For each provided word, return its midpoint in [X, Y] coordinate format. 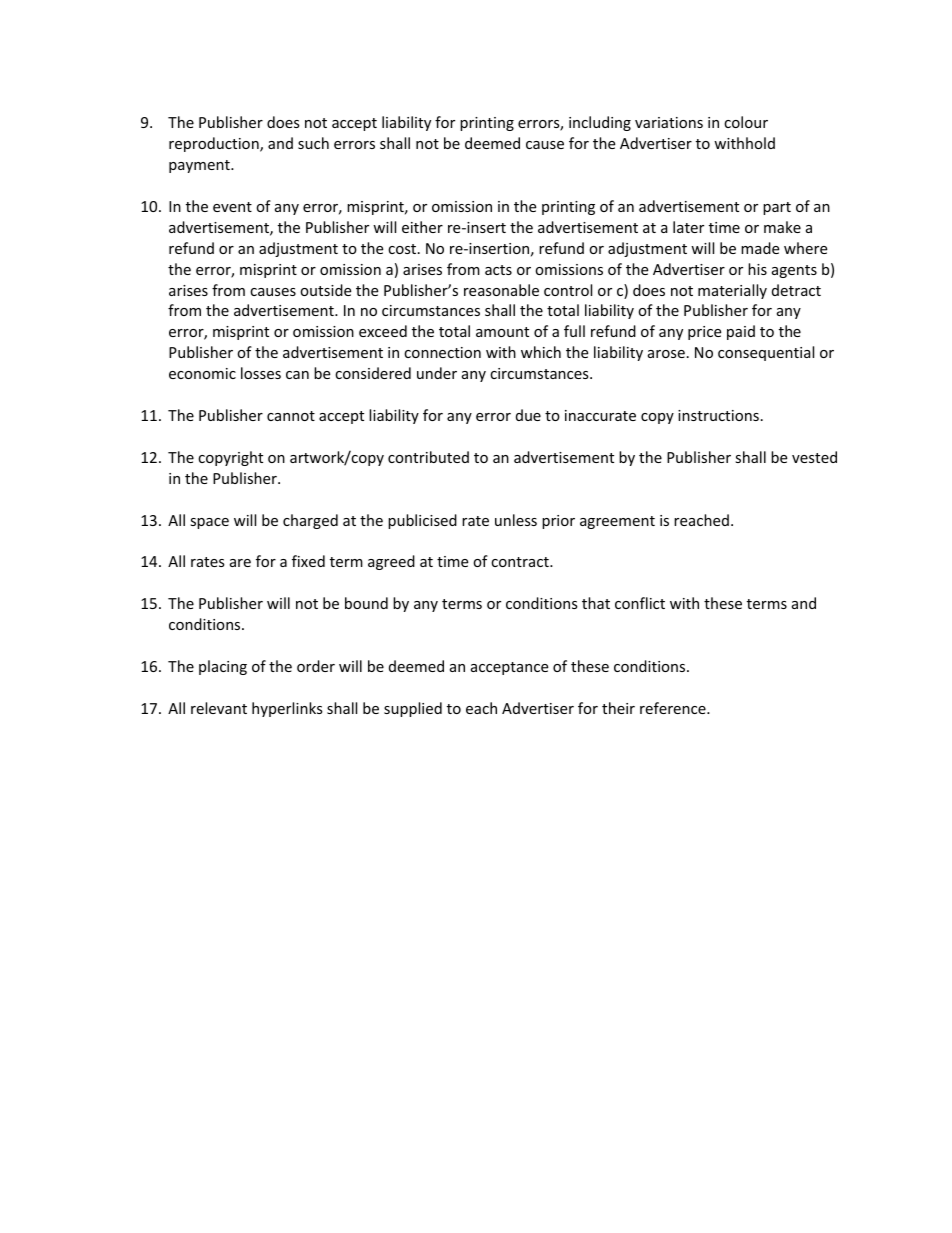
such [313, 143]
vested [814, 457]
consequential [766, 353]
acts [498, 270]
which [541, 352]
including [600, 123]
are [240, 563]
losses [261, 373]
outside [325, 290]
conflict [640, 603]
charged [310, 521]
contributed [428, 457]
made [760, 248]
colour [746, 122]
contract [521, 562]
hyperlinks [287, 709]
